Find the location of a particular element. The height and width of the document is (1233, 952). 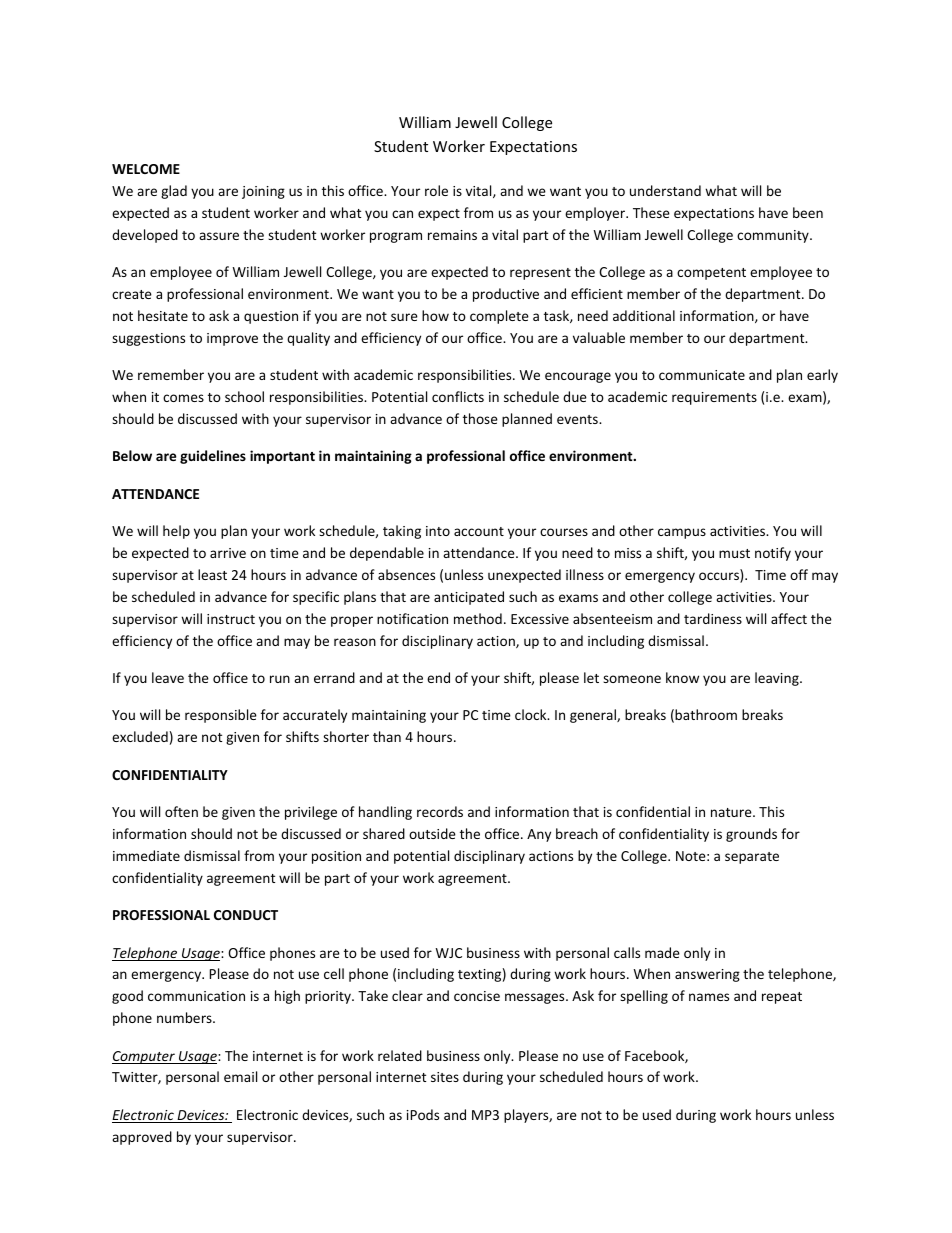

CONDUCT is located at coordinates (246, 915).
